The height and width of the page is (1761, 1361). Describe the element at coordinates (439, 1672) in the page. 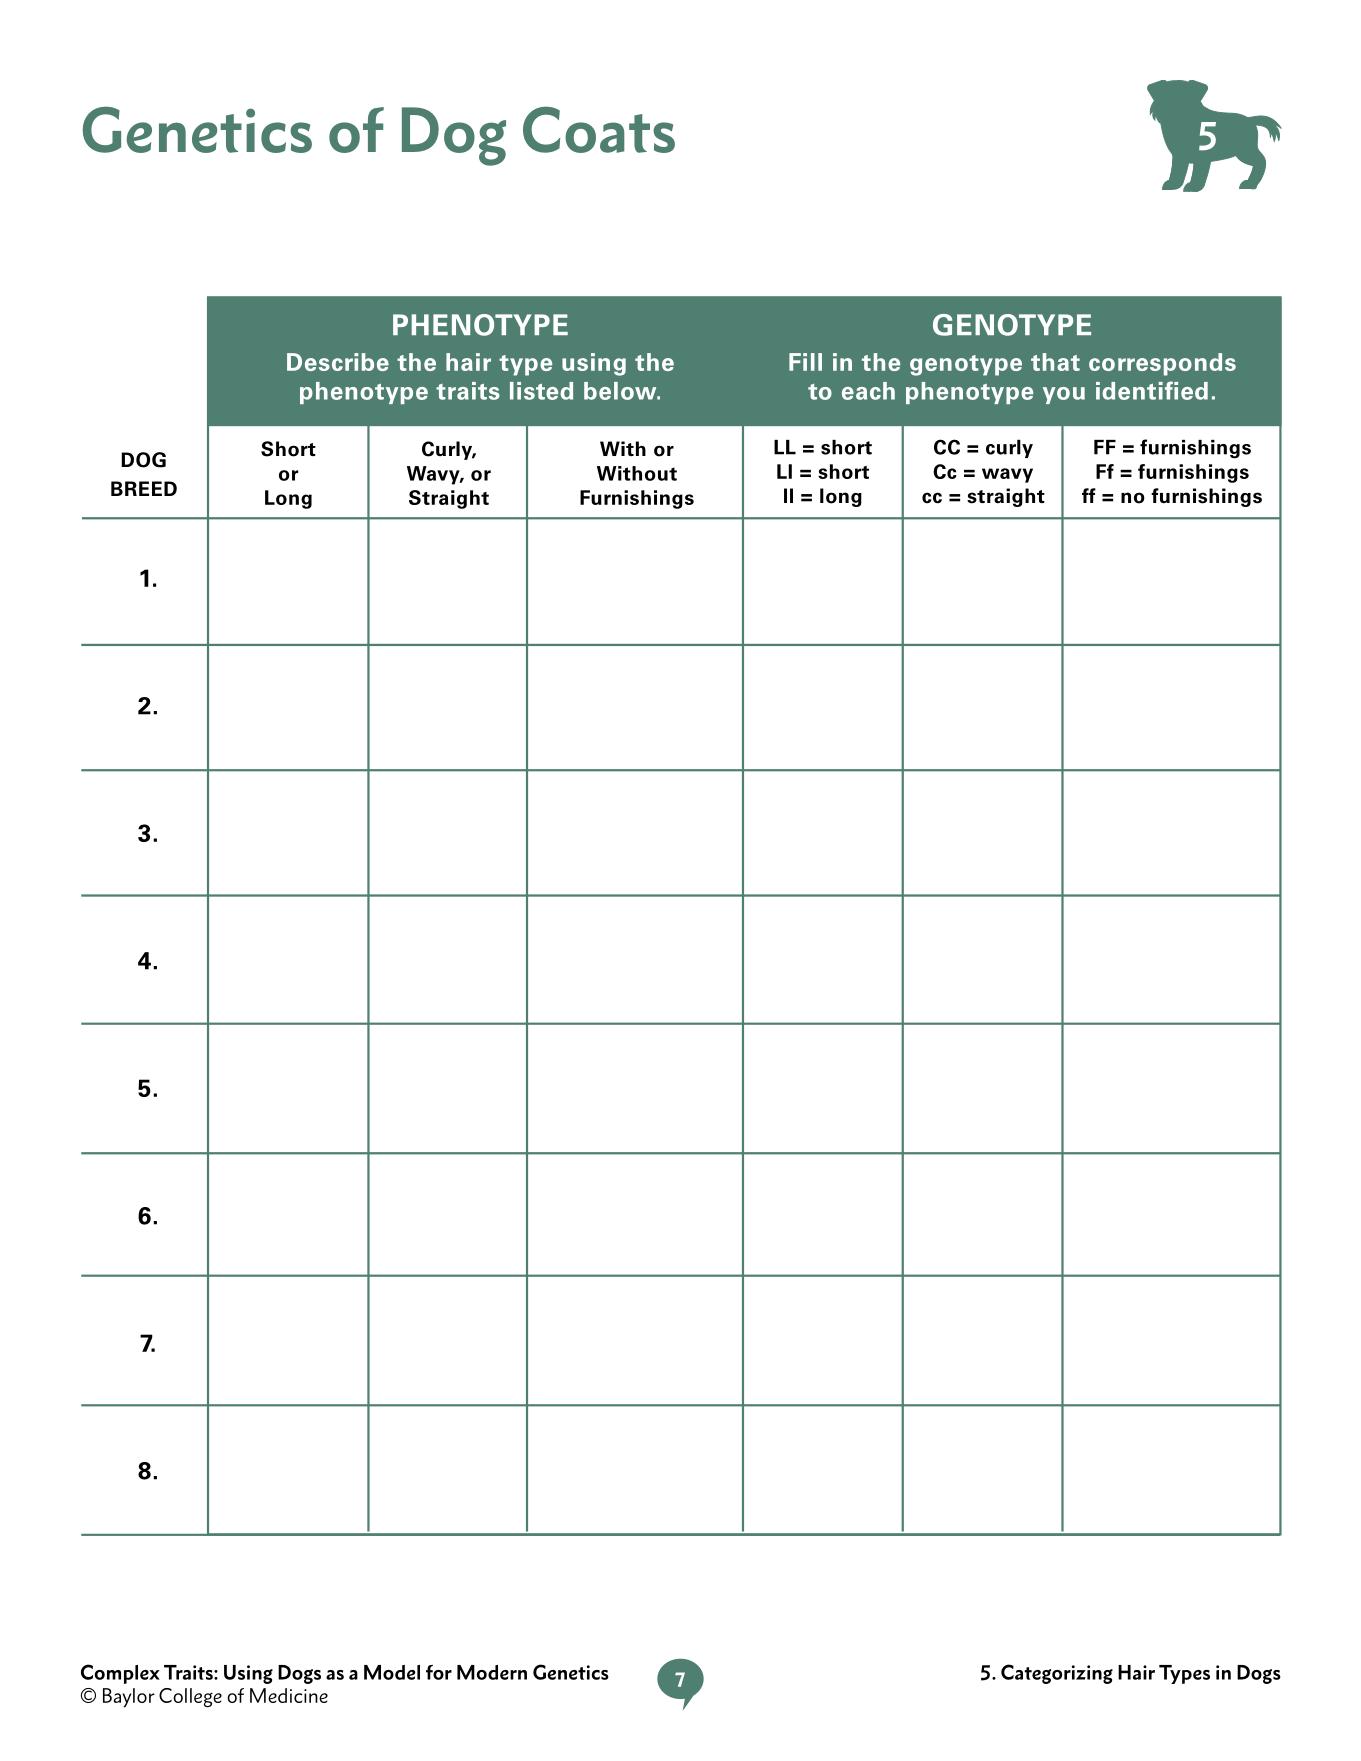

I see `for` at that location.
